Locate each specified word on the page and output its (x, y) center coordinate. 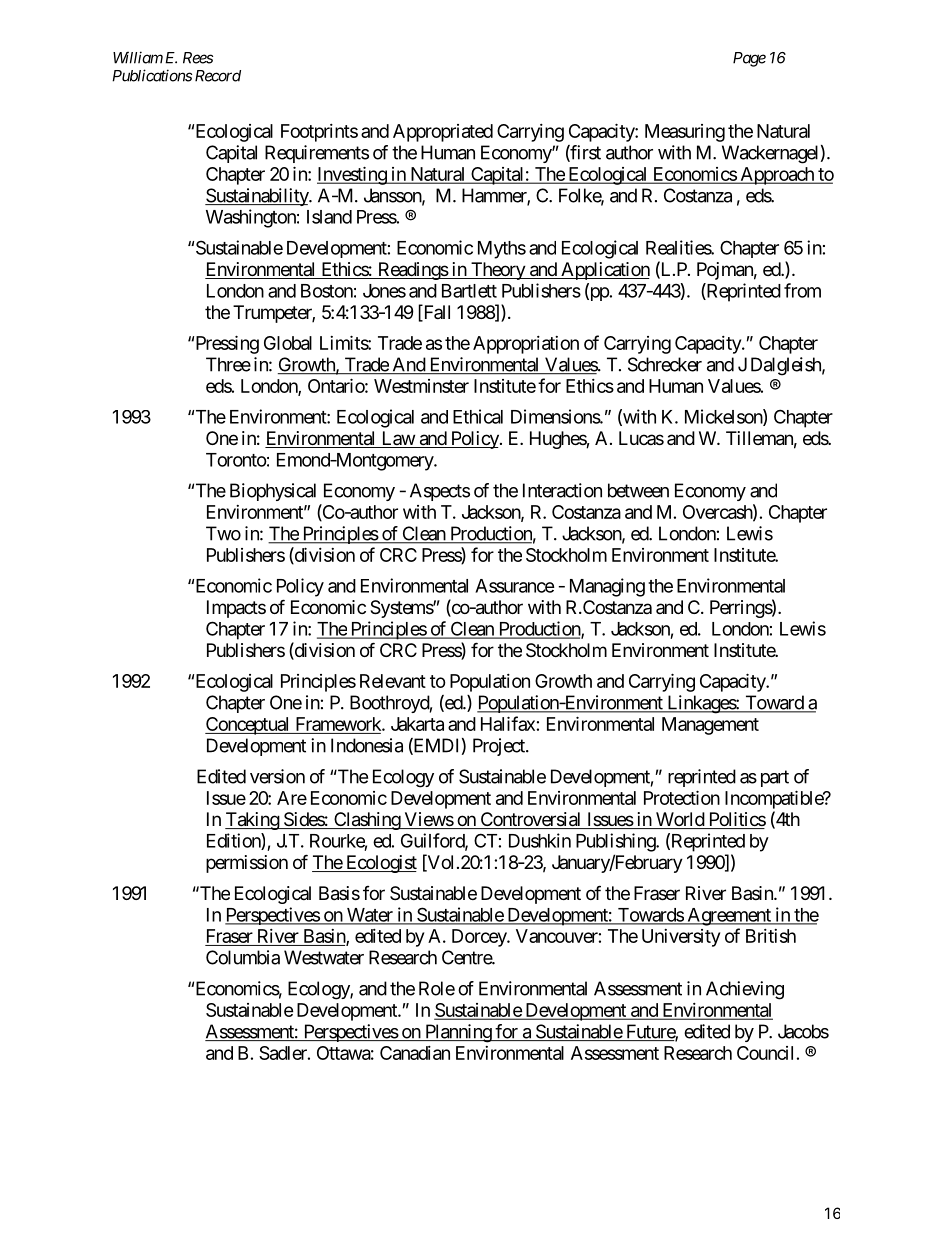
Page (749, 59)
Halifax (508, 723)
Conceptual (248, 726)
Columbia (243, 957)
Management (710, 726)
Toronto (236, 460)
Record (218, 76)
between (638, 490)
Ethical (478, 416)
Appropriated (443, 133)
